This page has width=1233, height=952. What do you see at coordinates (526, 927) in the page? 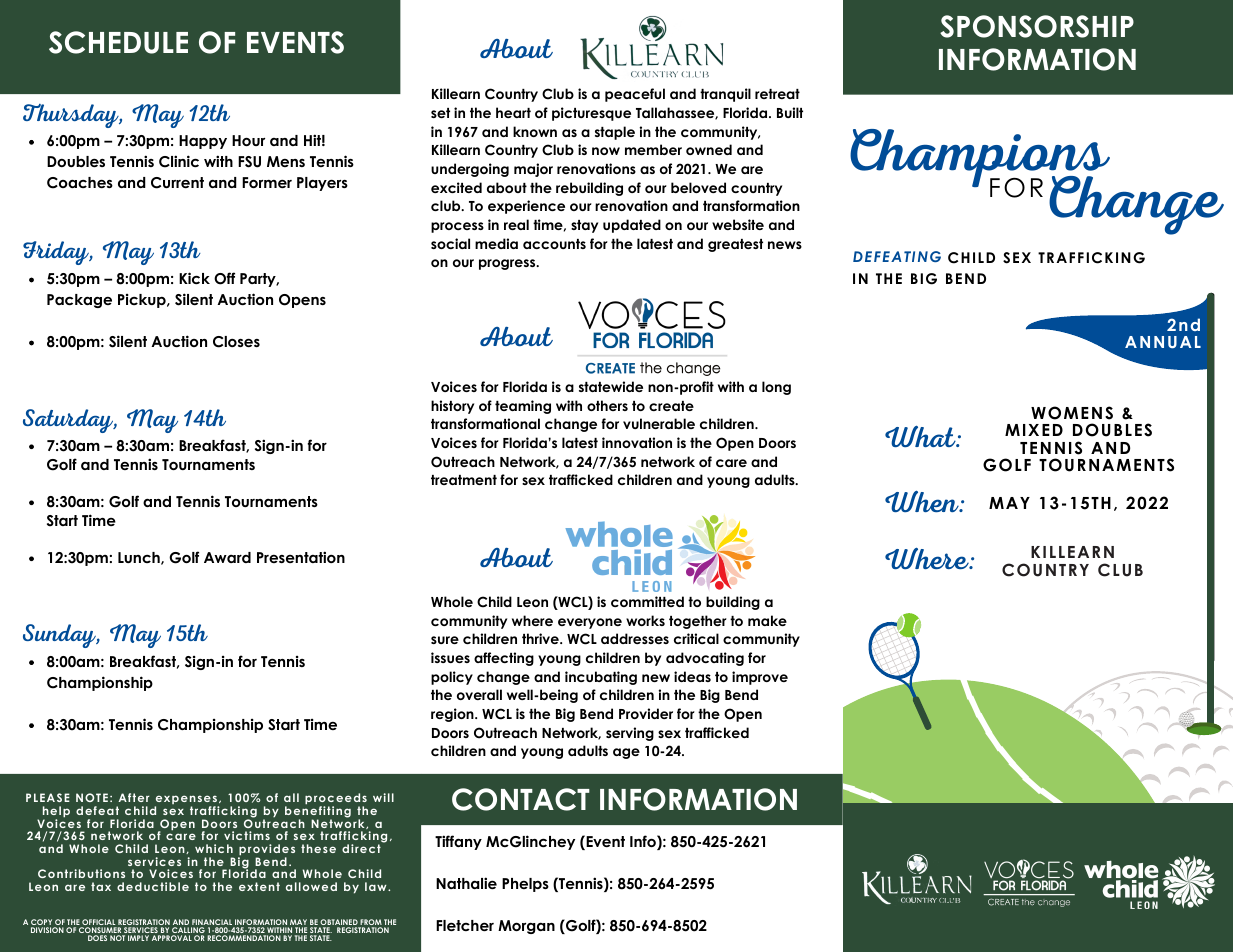
I see `Morgan` at bounding box center [526, 927].
